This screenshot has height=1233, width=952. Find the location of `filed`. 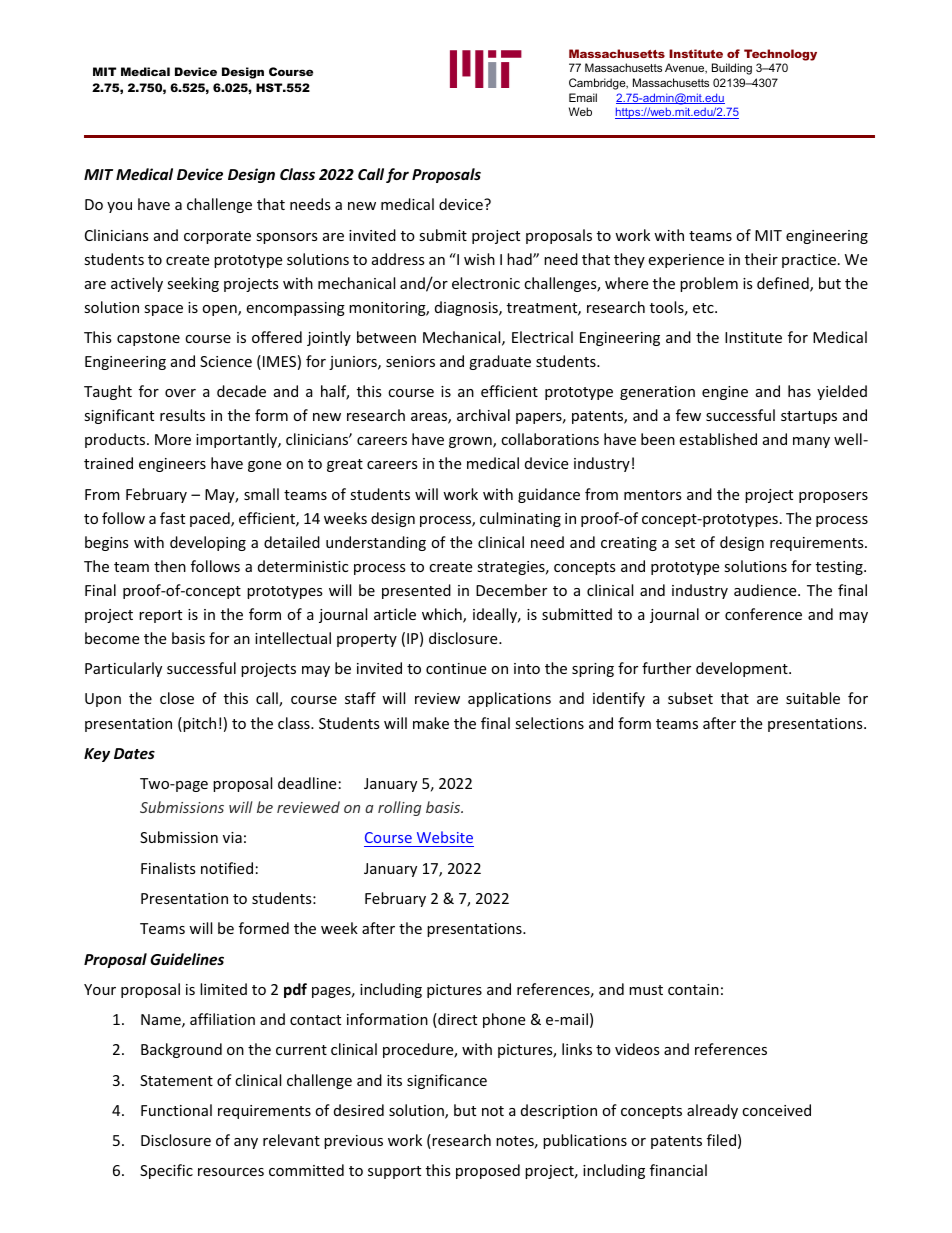

filed is located at coordinates (721, 1140).
